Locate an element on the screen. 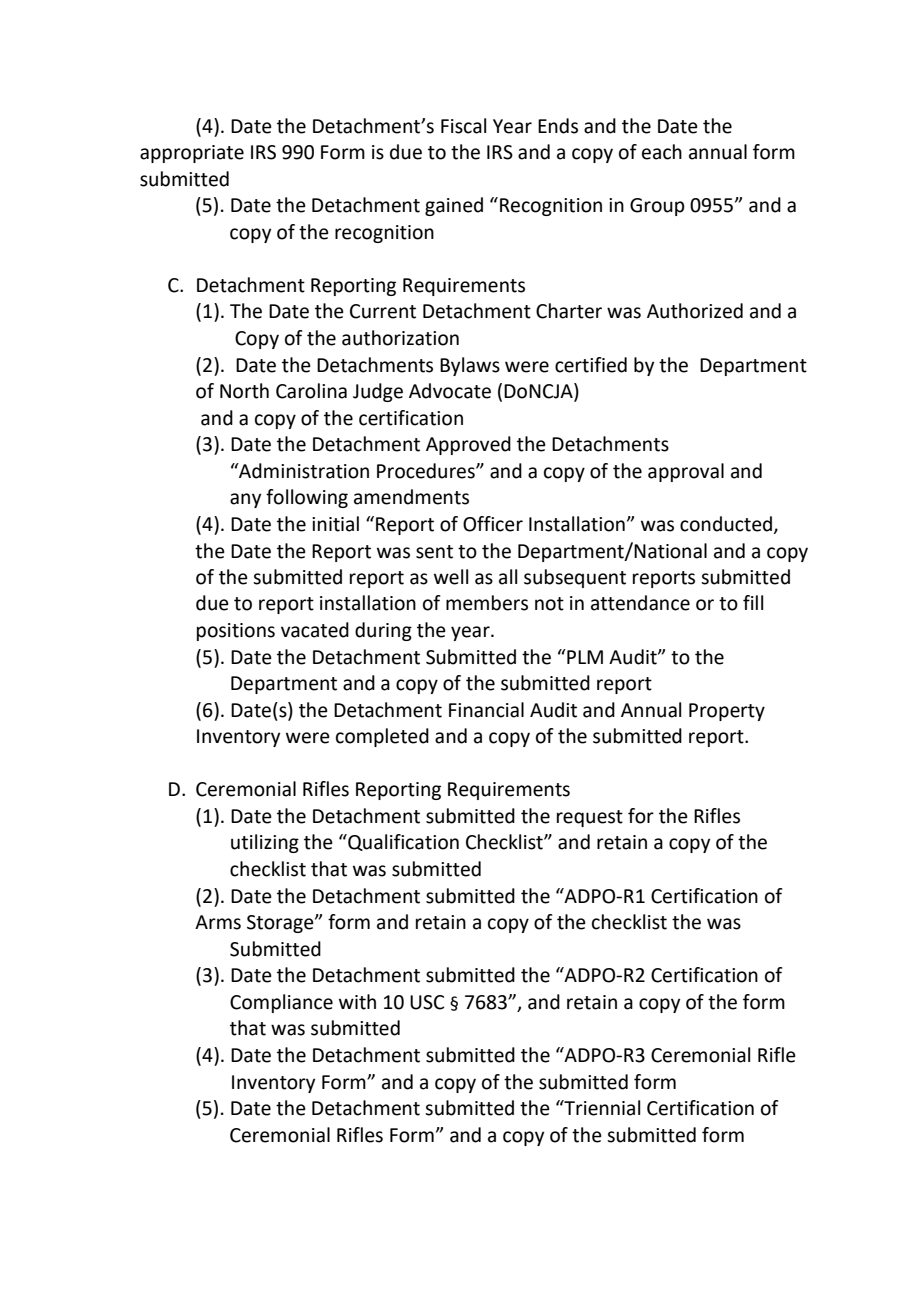 The image size is (924, 1308). North is located at coordinates (244, 391).
